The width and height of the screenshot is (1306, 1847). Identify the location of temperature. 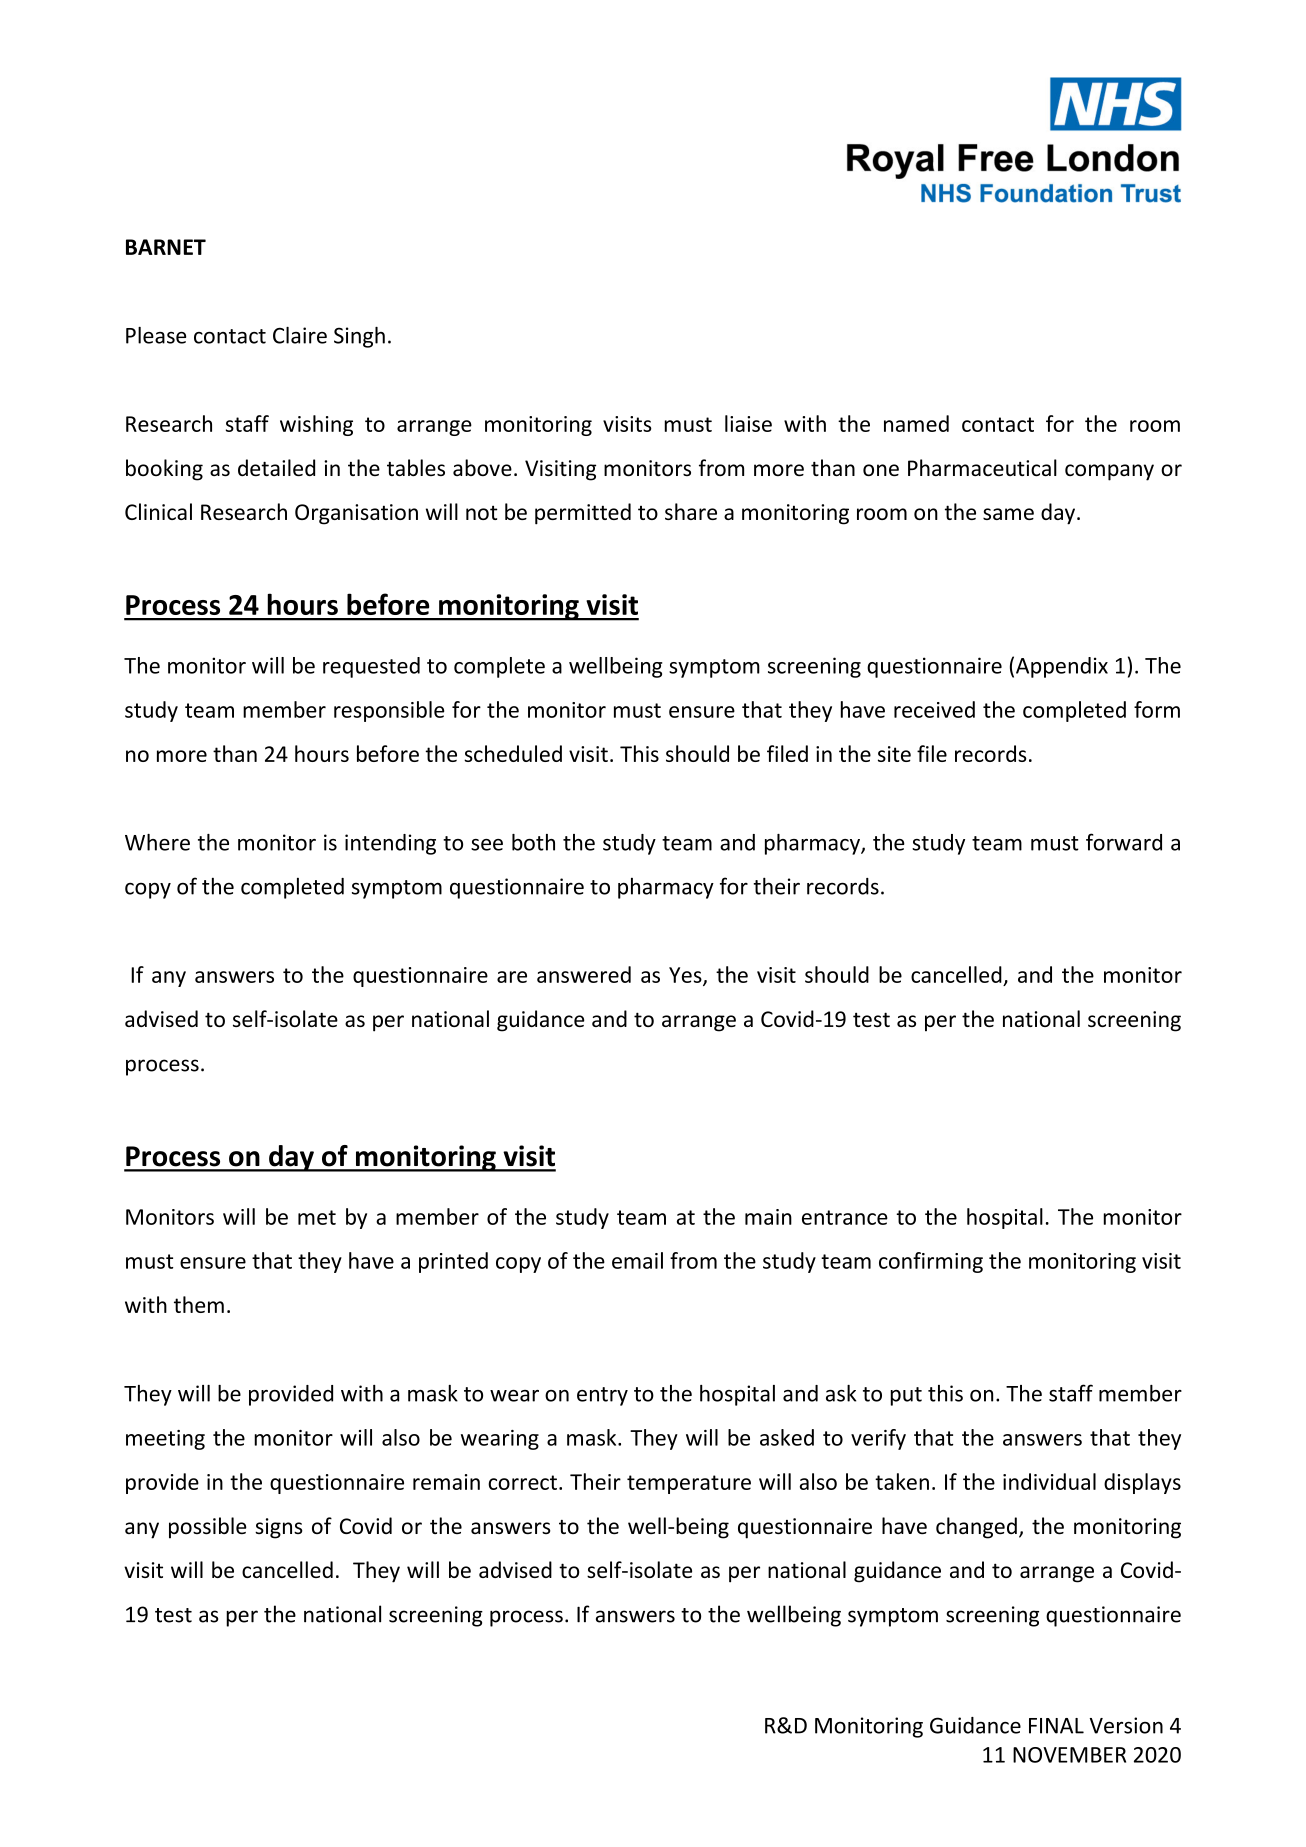
(689, 1484).
